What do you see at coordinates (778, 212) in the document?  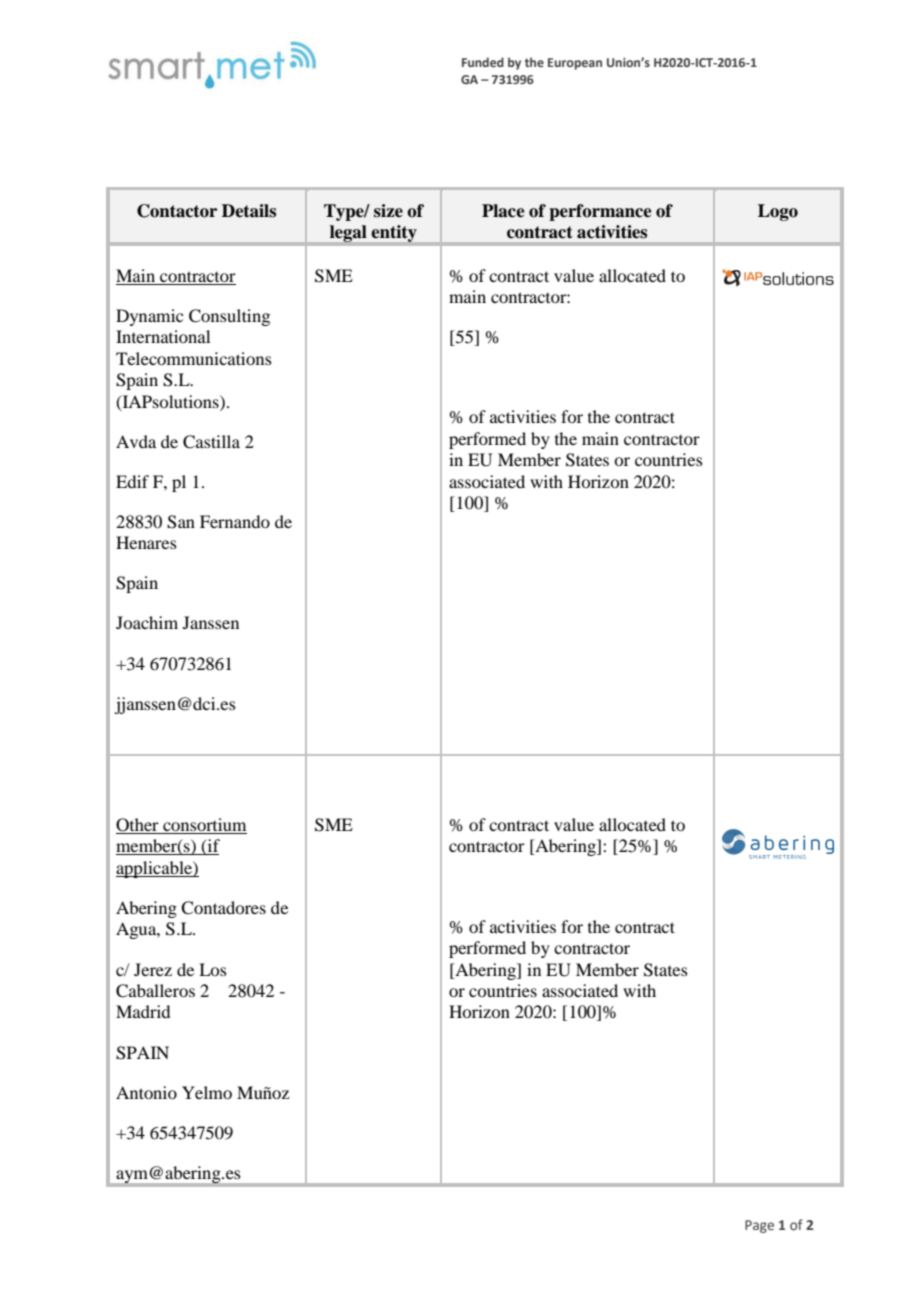 I see `Logo` at bounding box center [778, 212].
